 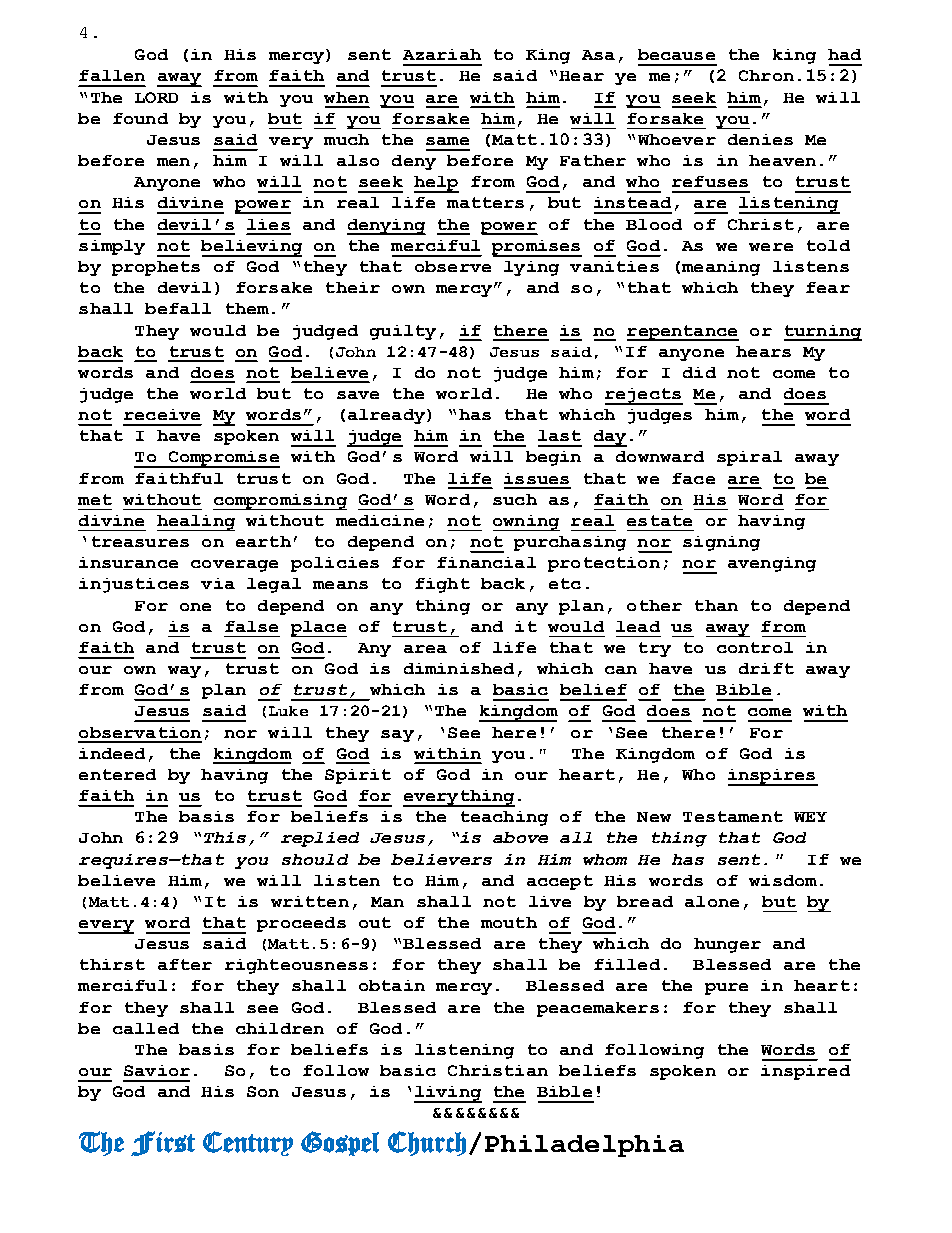 What do you see at coordinates (442, 585) in the screenshot?
I see `fight` at bounding box center [442, 585].
